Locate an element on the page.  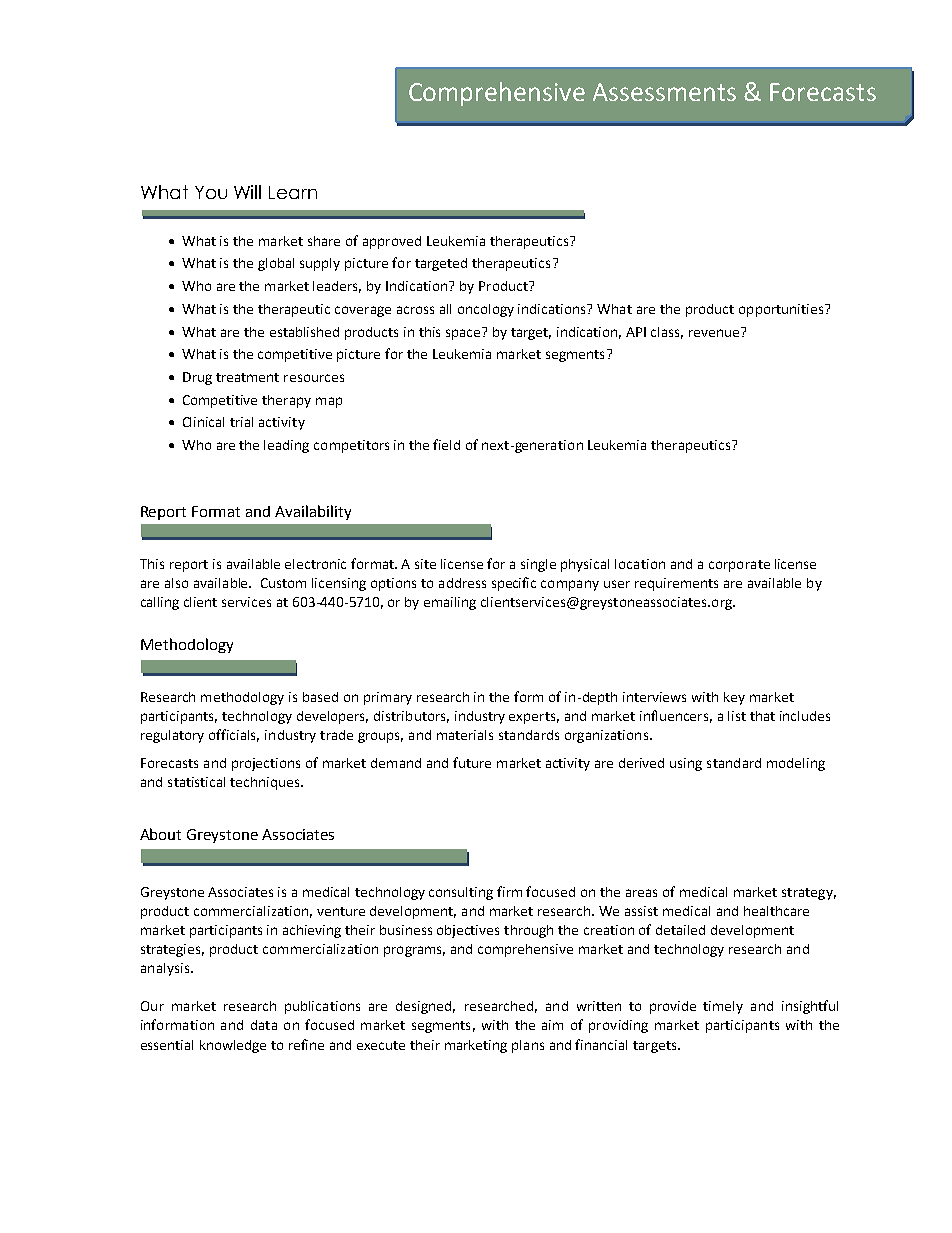
Custom is located at coordinates (283, 583).
